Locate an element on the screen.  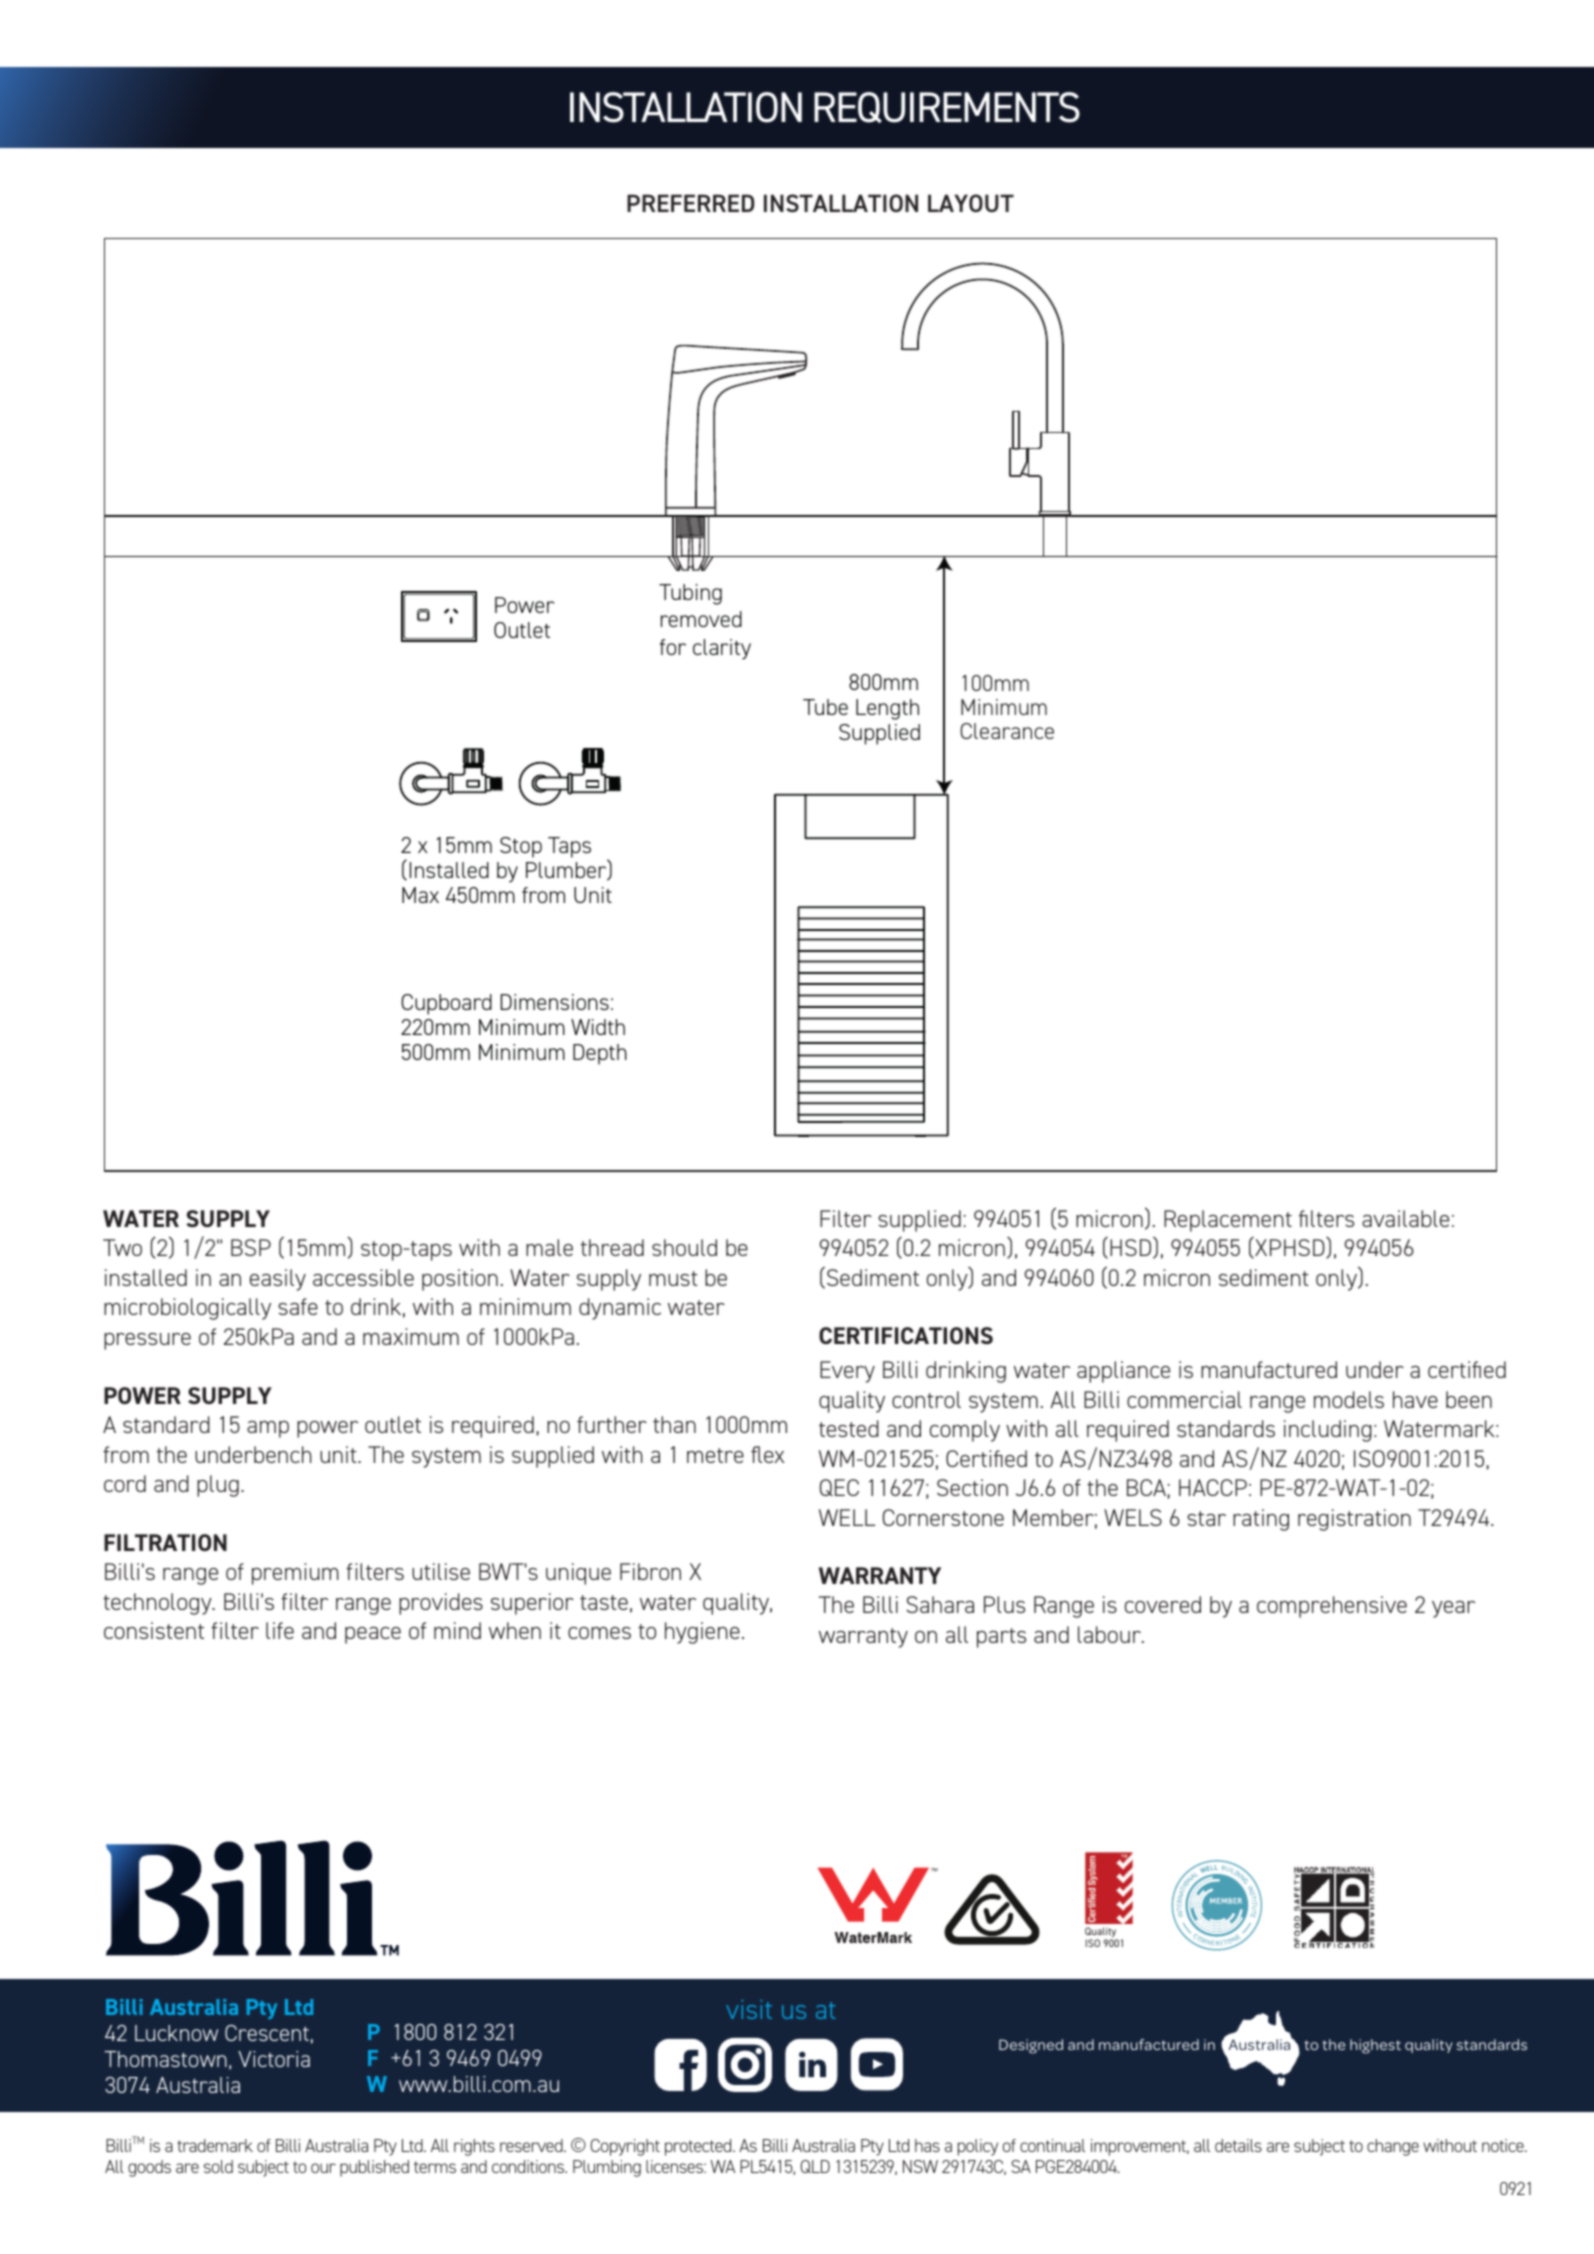
for is located at coordinates (673, 647).
